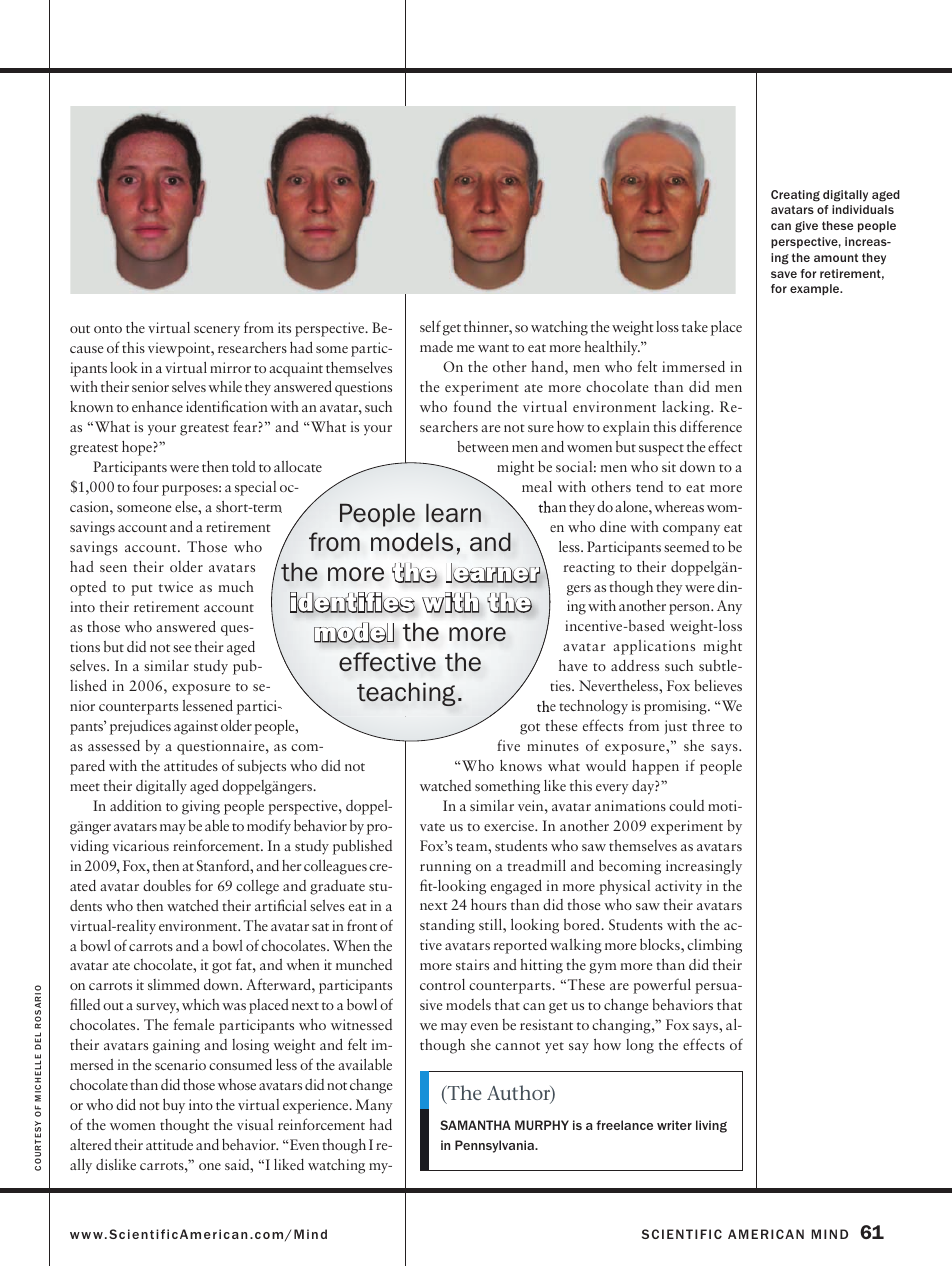 This page has width=952, height=1266. What do you see at coordinates (217, 331) in the page?
I see `scenery` at bounding box center [217, 331].
